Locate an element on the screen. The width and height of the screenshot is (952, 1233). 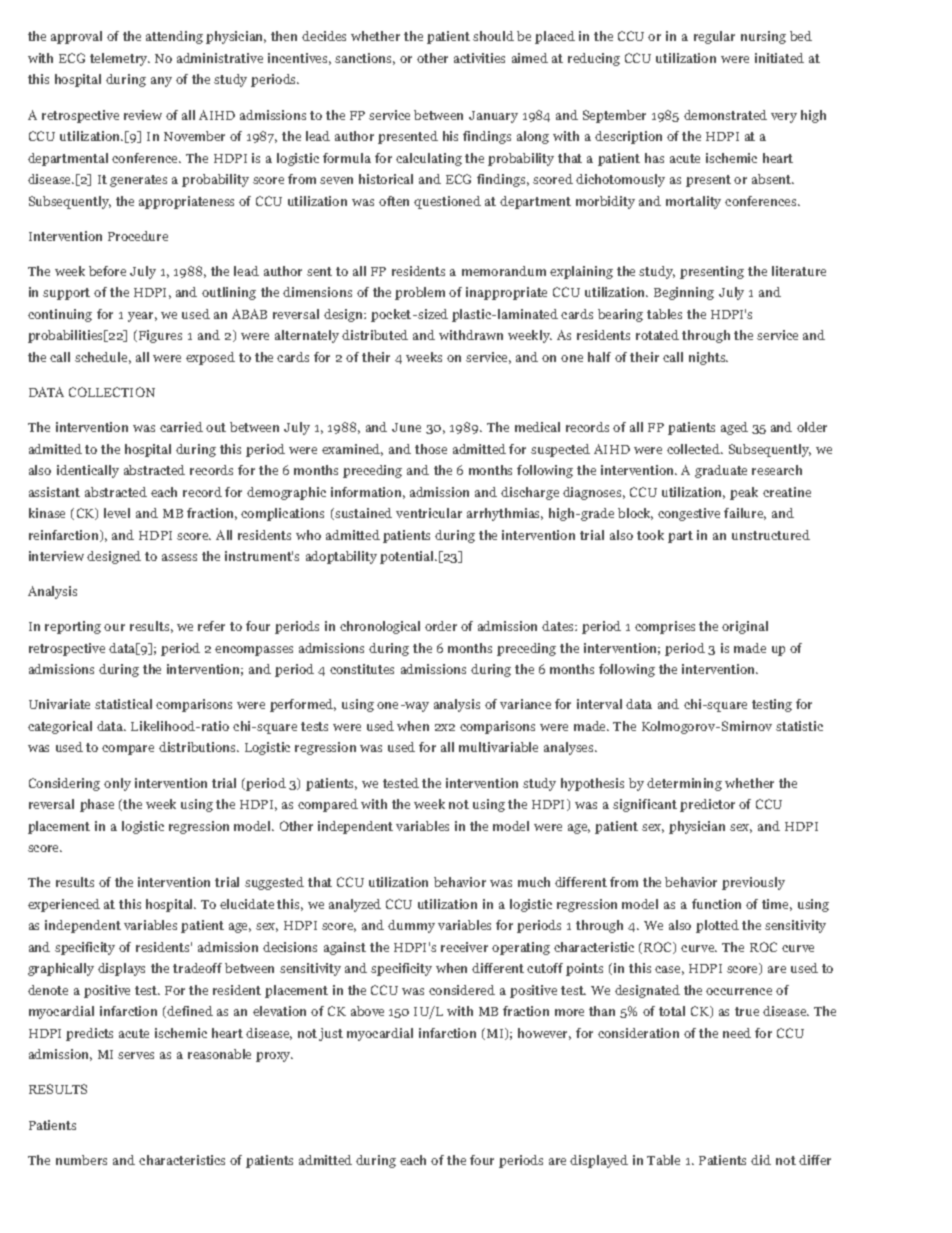
did is located at coordinates (761, 1160).
